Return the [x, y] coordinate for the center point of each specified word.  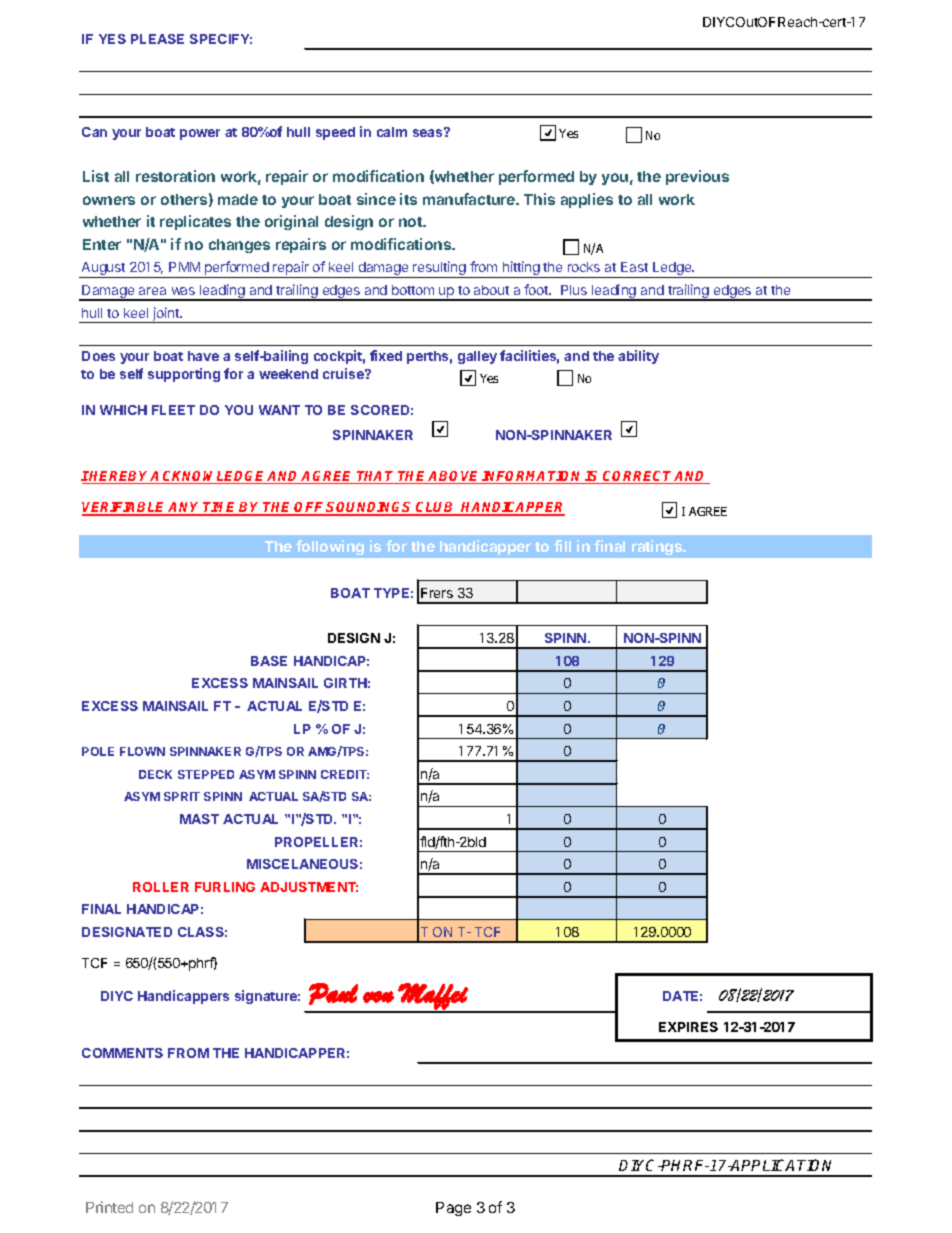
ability [638, 357]
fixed [386, 355]
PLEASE [157, 39]
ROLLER [161, 887]
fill [562, 546]
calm [392, 132]
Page [453, 1209]
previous [697, 177]
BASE [269, 661]
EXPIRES [688, 1027]
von [378, 997]
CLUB [435, 508]
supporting [184, 375]
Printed [109, 1207]
